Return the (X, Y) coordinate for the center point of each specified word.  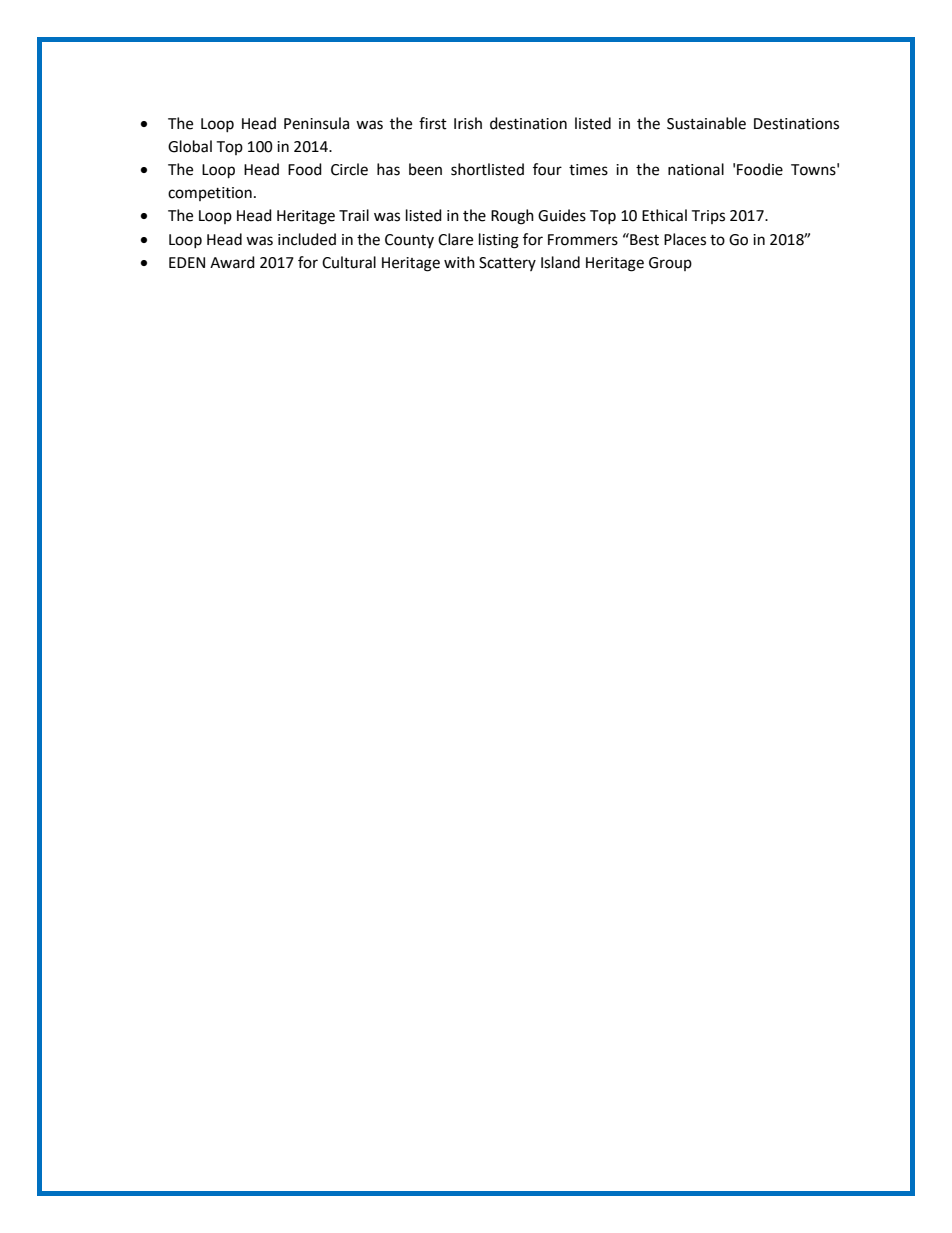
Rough (512, 217)
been (425, 169)
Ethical (664, 215)
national (696, 169)
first (433, 123)
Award (232, 262)
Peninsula (316, 123)
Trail (354, 215)
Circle (349, 169)
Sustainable (706, 123)
